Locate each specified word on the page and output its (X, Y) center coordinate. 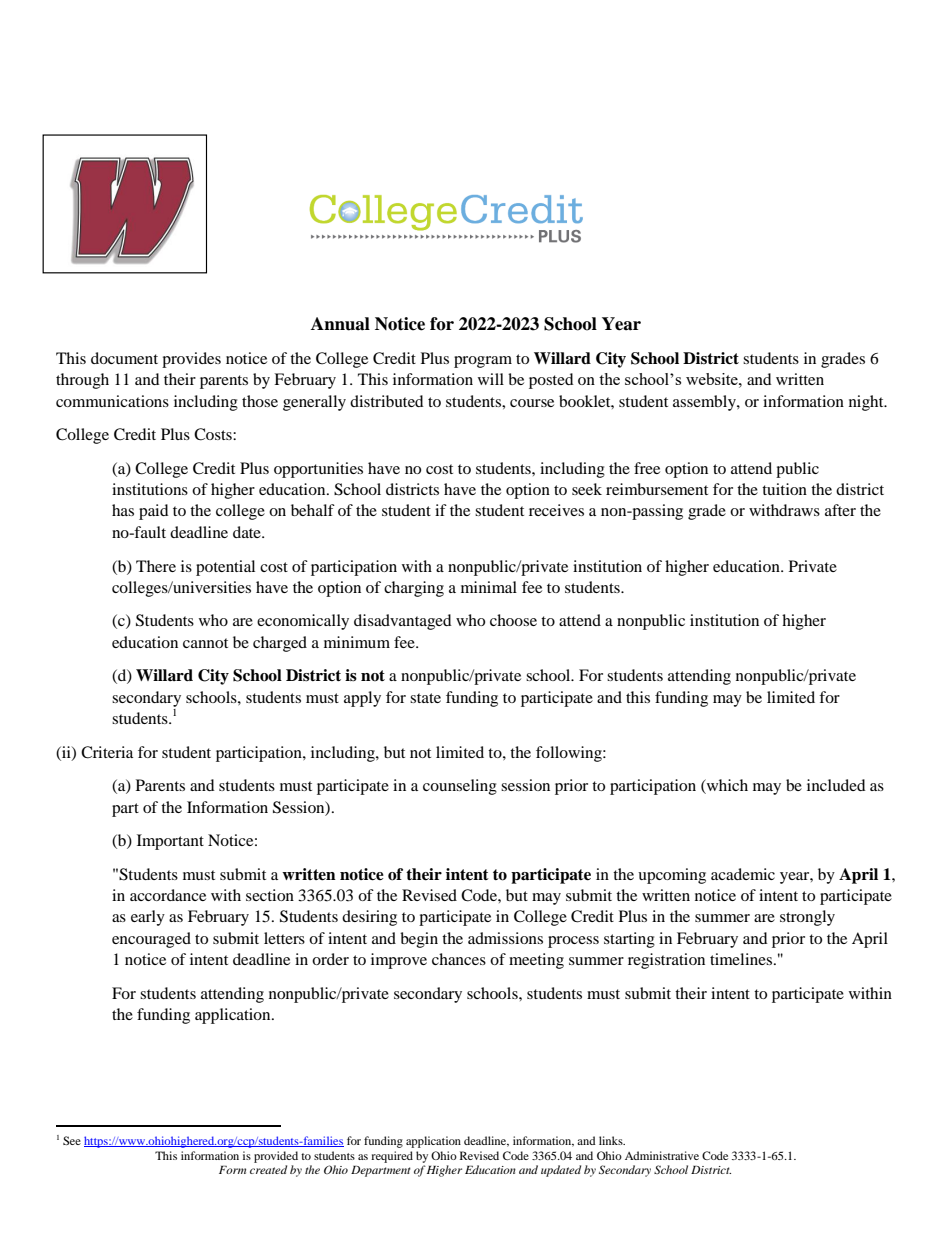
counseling (460, 787)
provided (276, 1157)
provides (191, 360)
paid (154, 512)
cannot (205, 643)
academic (743, 874)
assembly (705, 403)
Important (170, 842)
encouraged (151, 940)
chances (459, 959)
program (483, 362)
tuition (784, 489)
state (425, 698)
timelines (742, 959)
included (836, 785)
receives (556, 510)
